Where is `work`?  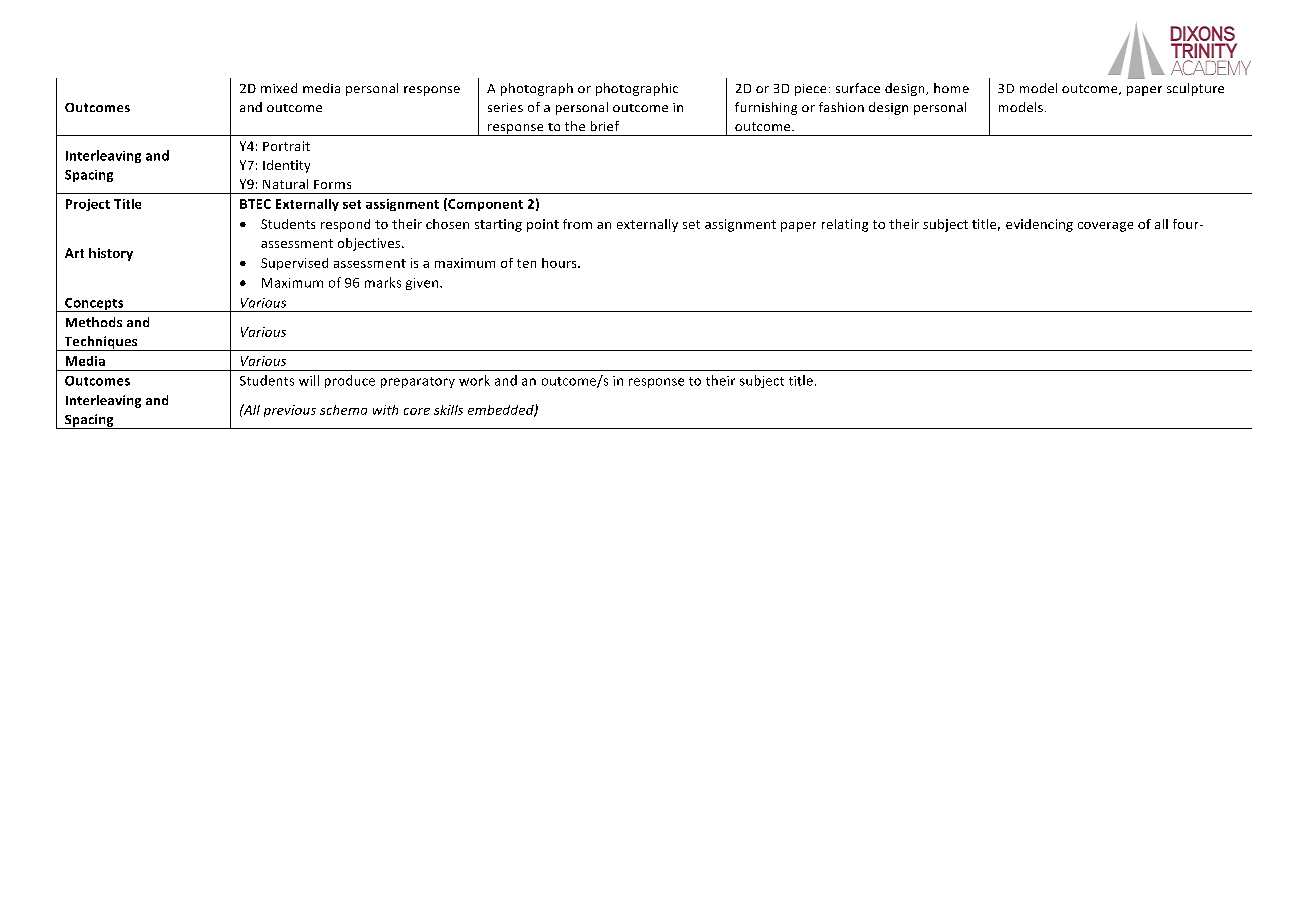 work is located at coordinates (474, 380).
